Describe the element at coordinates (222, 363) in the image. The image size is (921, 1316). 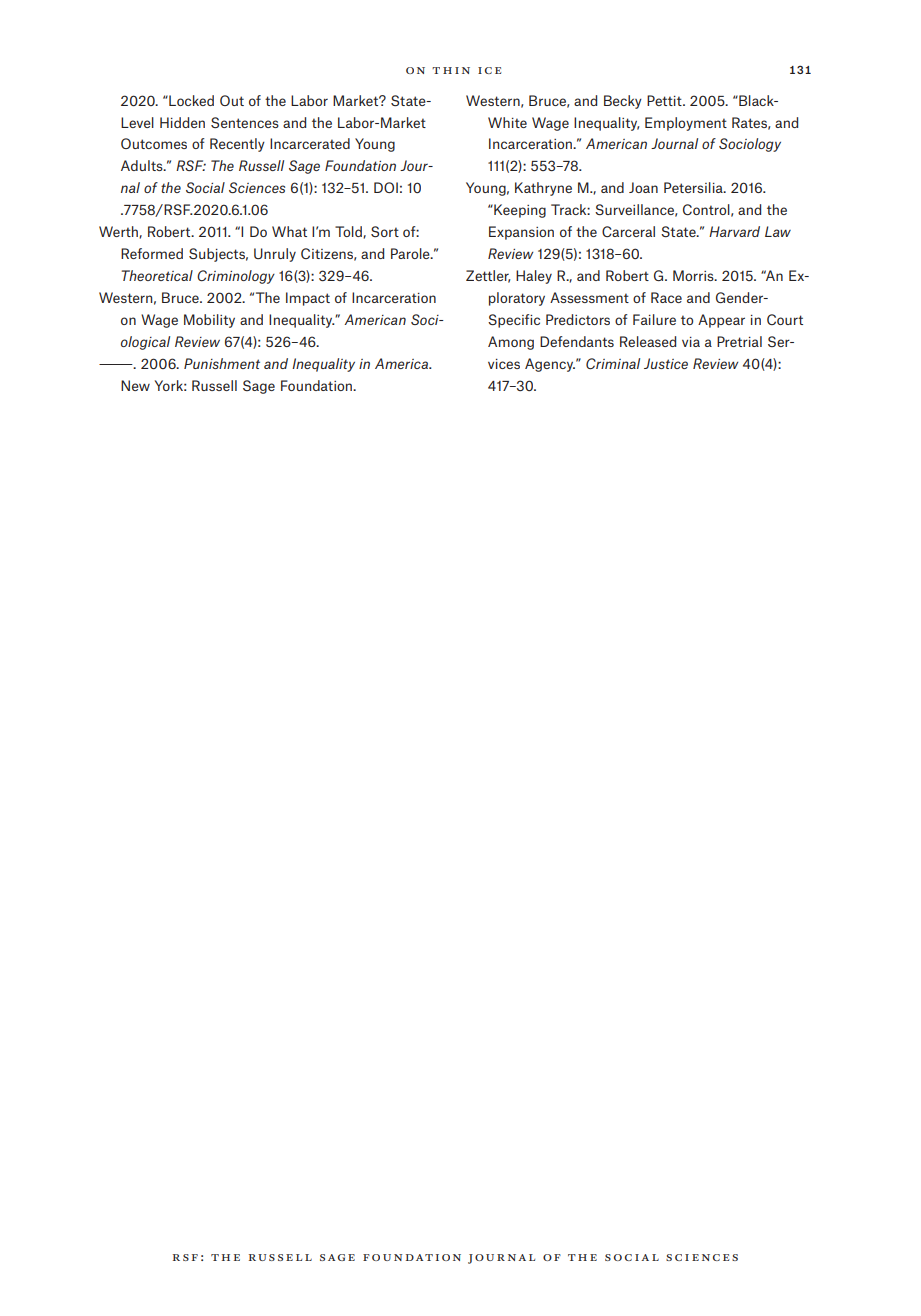
I see `Punishment` at that location.
